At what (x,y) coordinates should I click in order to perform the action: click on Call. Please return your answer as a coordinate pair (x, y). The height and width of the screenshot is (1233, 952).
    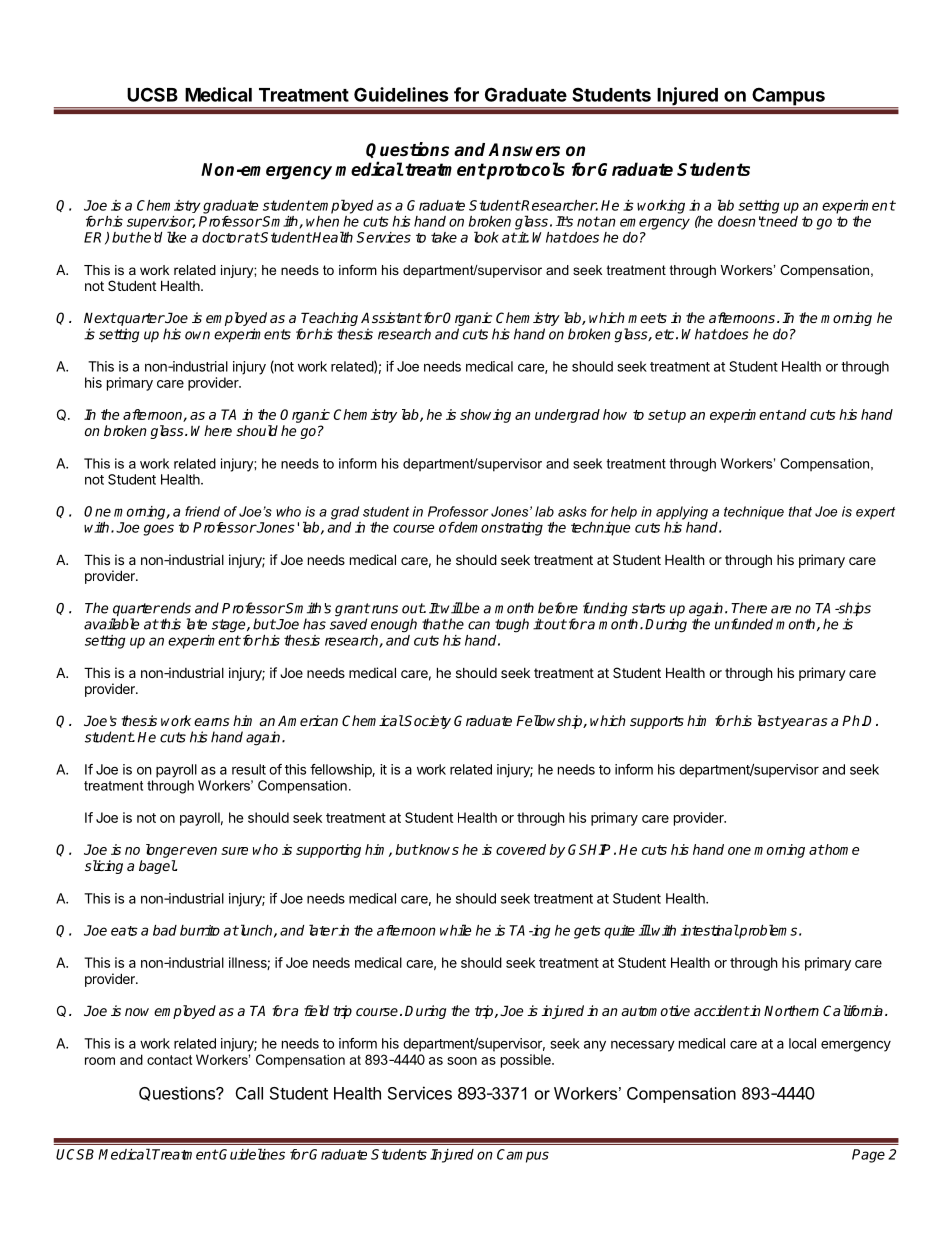
    Looking at the image, I should click on (249, 1093).
